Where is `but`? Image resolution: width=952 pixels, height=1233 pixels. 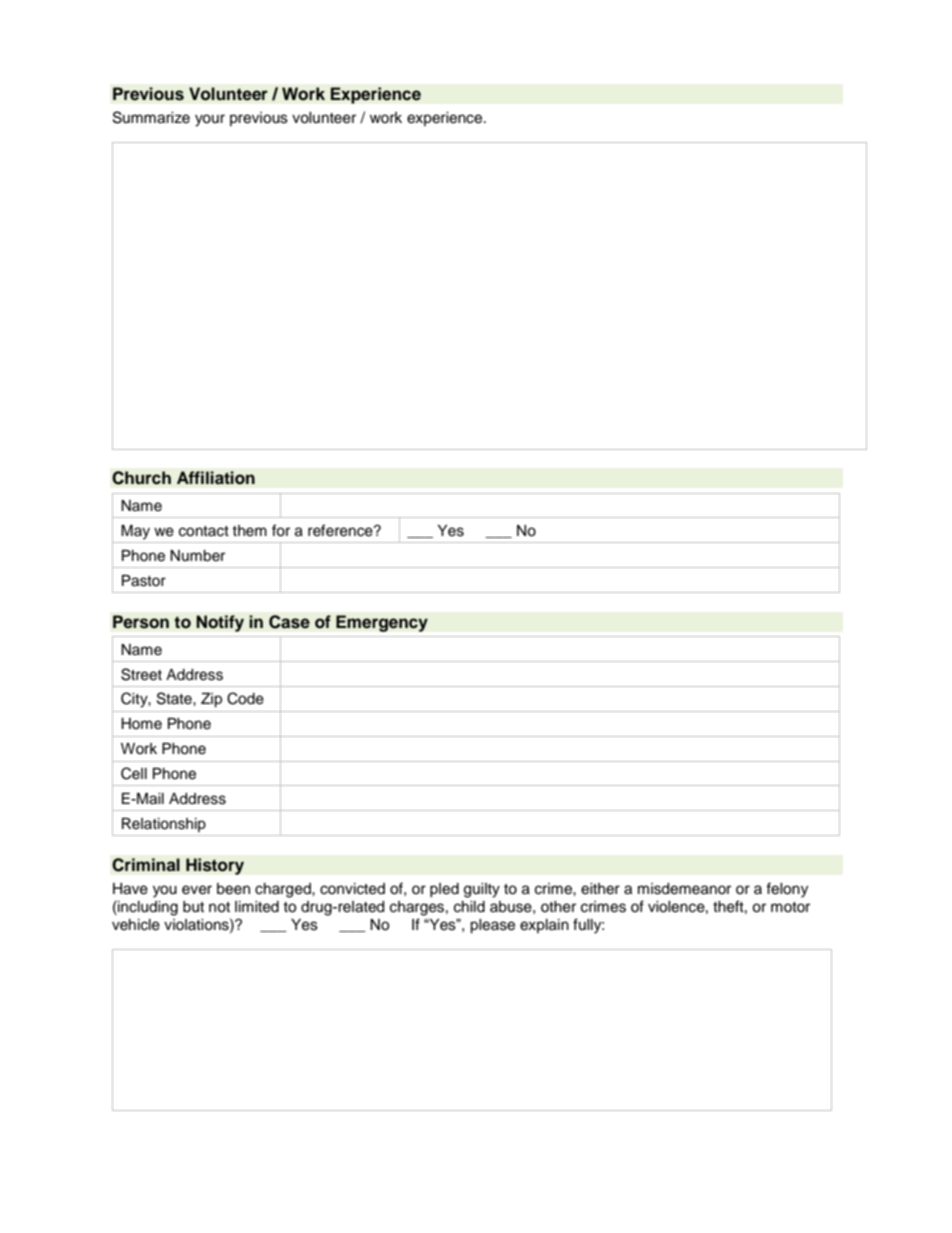 but is located at coordinates (193, 907).
